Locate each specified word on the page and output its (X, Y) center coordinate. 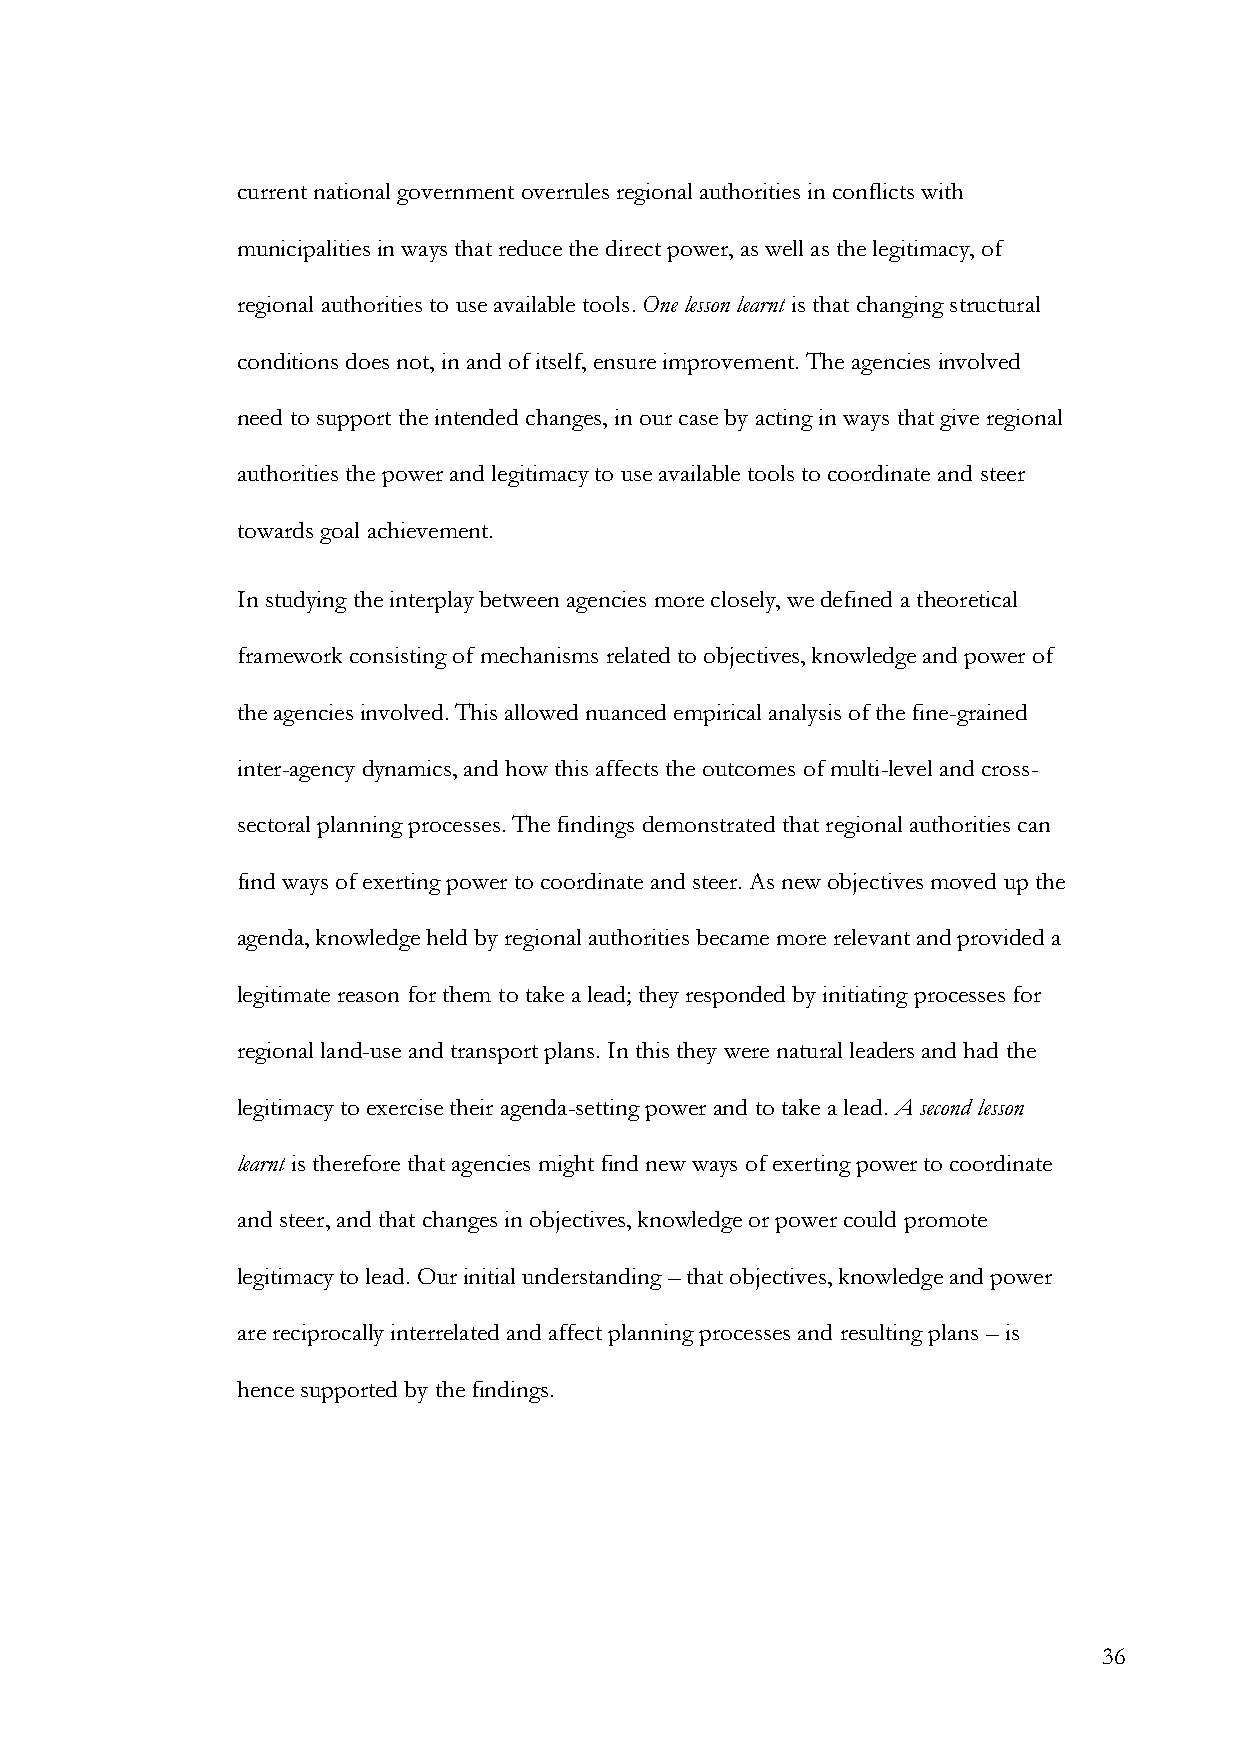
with (942, 191)
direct (633, 248)
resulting (882, 1335)
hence (265, 1389)
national (352, 191)
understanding (592, 1279)
